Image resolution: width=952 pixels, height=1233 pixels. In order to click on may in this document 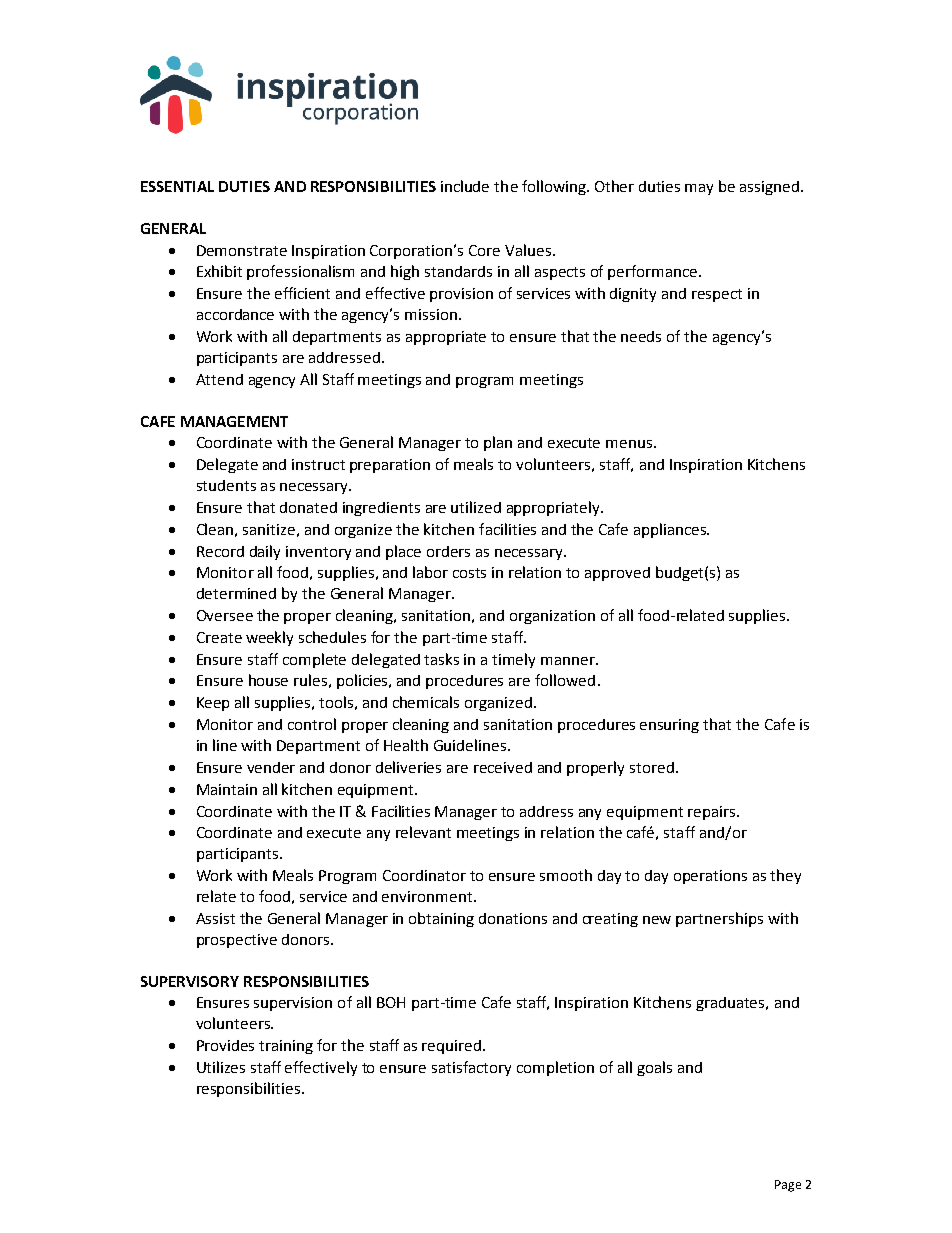, I will do `click(699, 189)`.
